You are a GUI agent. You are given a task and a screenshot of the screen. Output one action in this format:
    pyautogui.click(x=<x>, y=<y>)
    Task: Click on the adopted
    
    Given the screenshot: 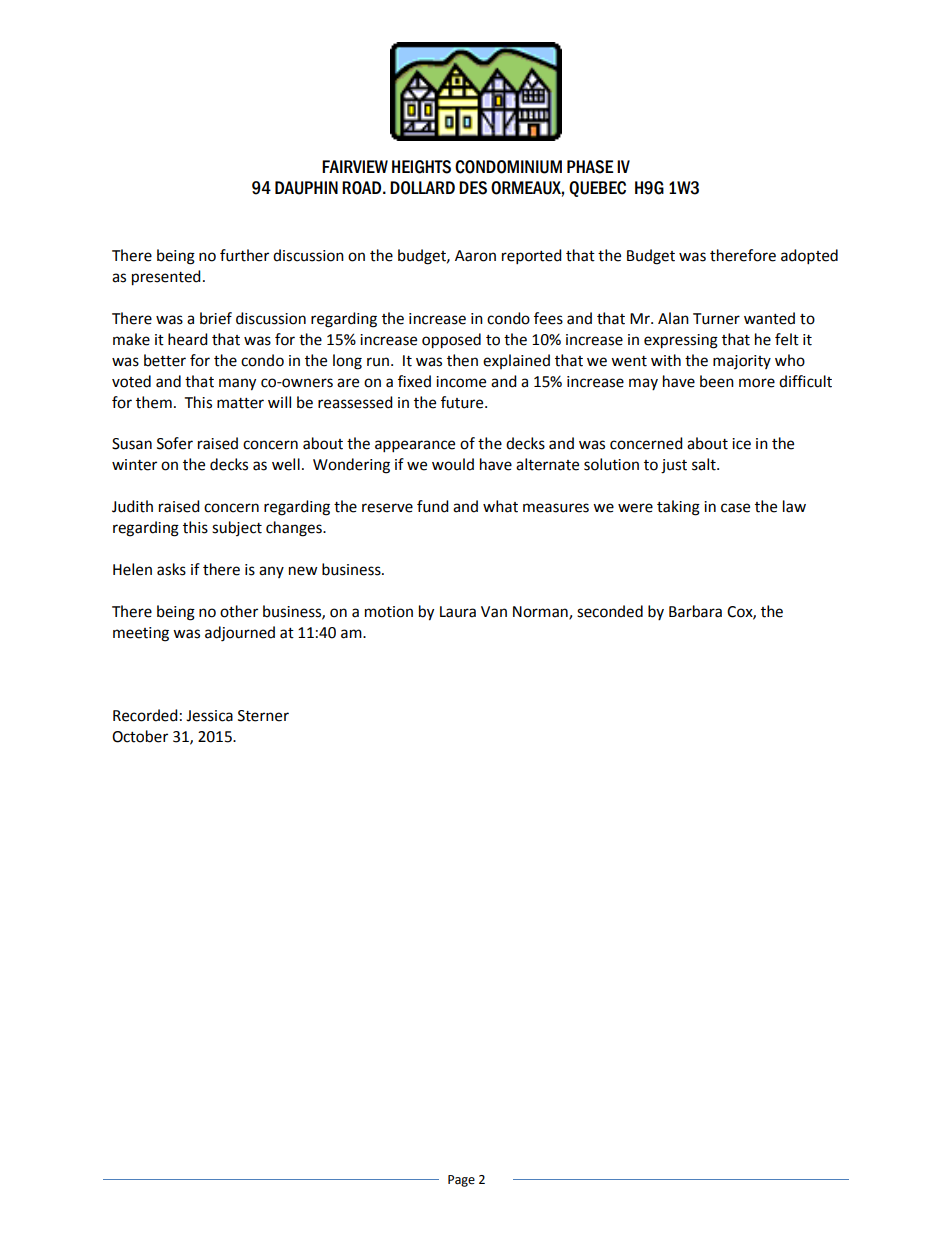 What is the action you would take?
    pyautogui.click(x=809, y=257)
